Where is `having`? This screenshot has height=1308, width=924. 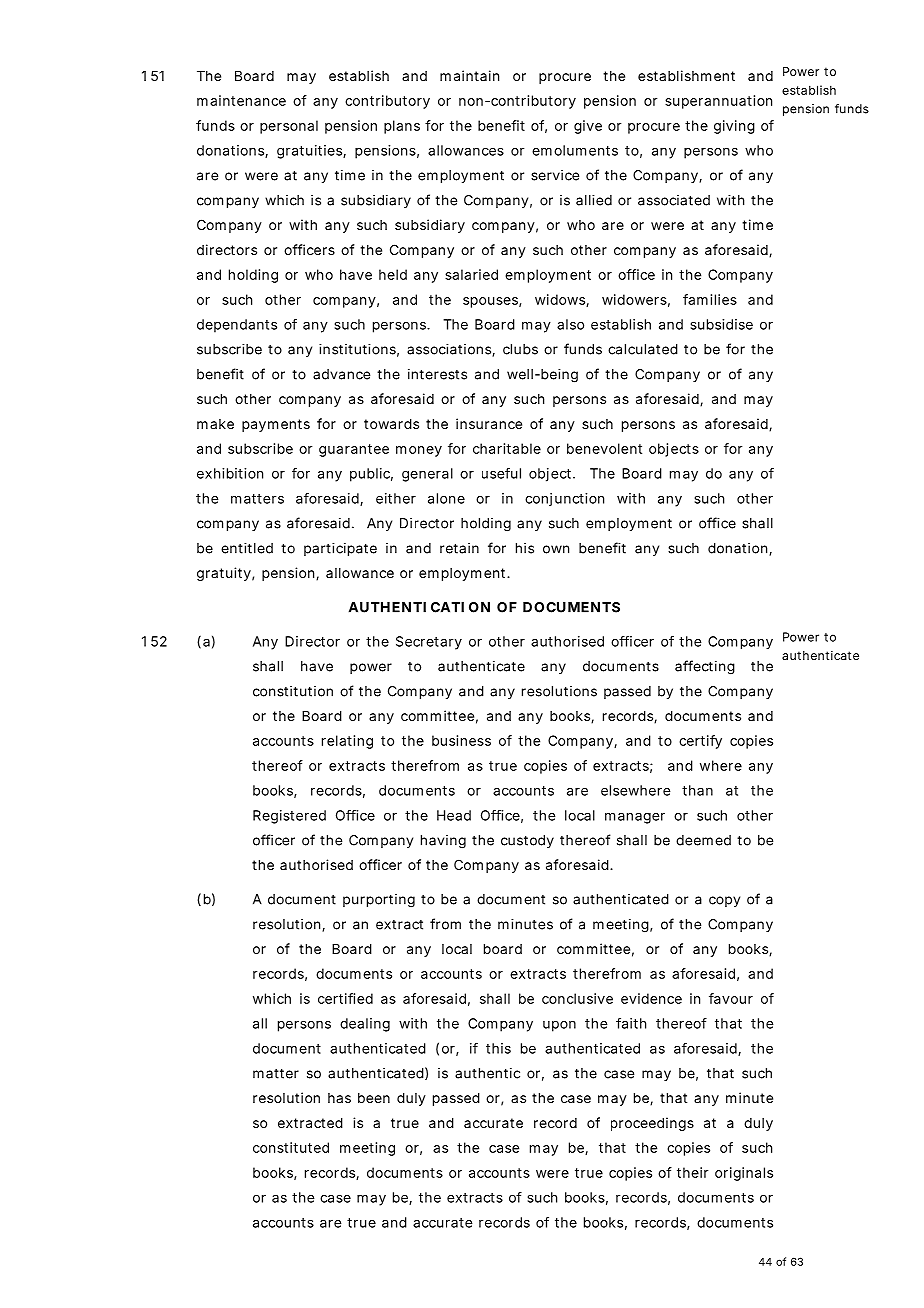 having is located at coordinates (443, 842).
